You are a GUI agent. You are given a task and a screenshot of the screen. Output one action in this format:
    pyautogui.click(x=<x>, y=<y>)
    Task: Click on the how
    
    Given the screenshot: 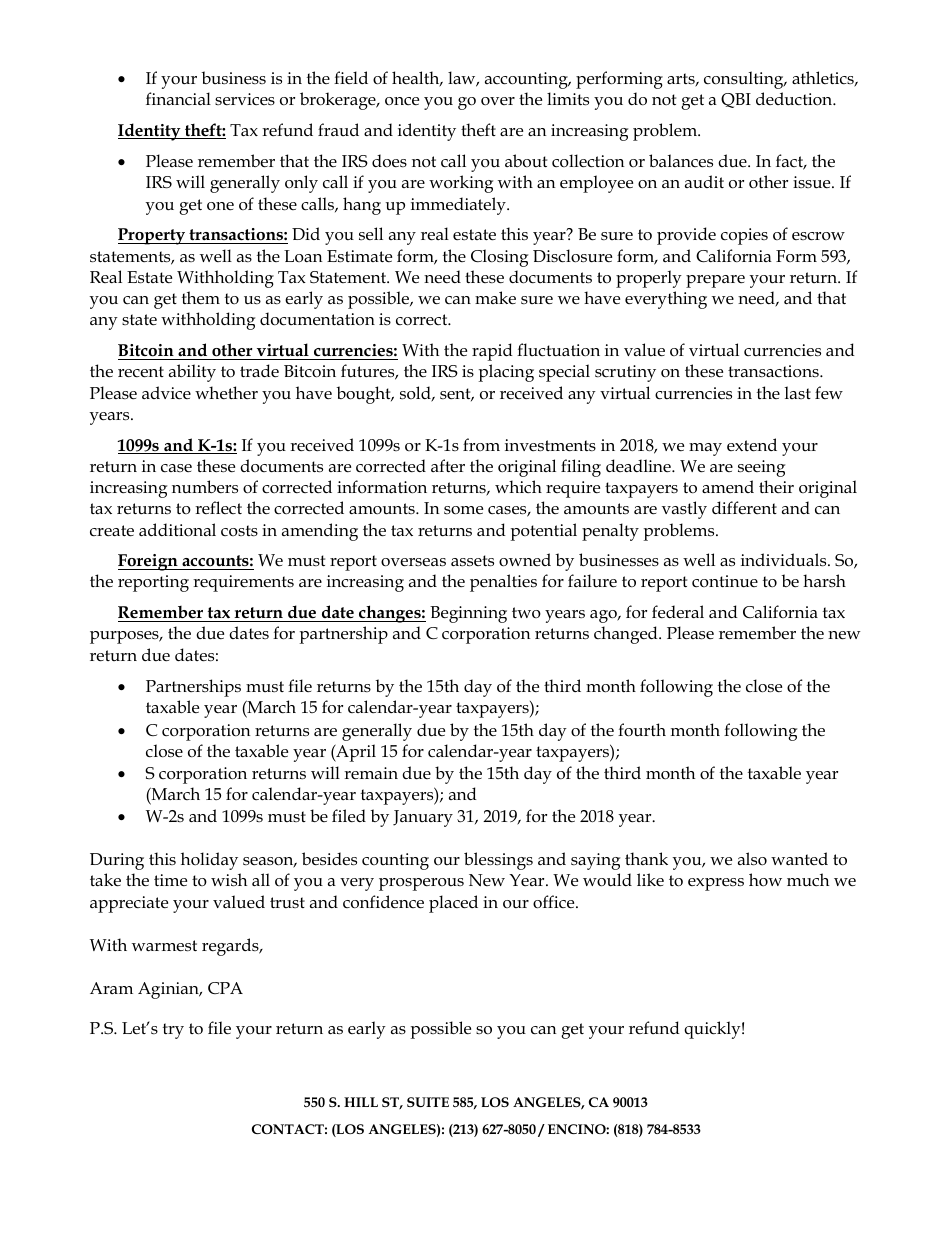 What is the action you would take?
    pyautogui.click(x=765, y=879)
